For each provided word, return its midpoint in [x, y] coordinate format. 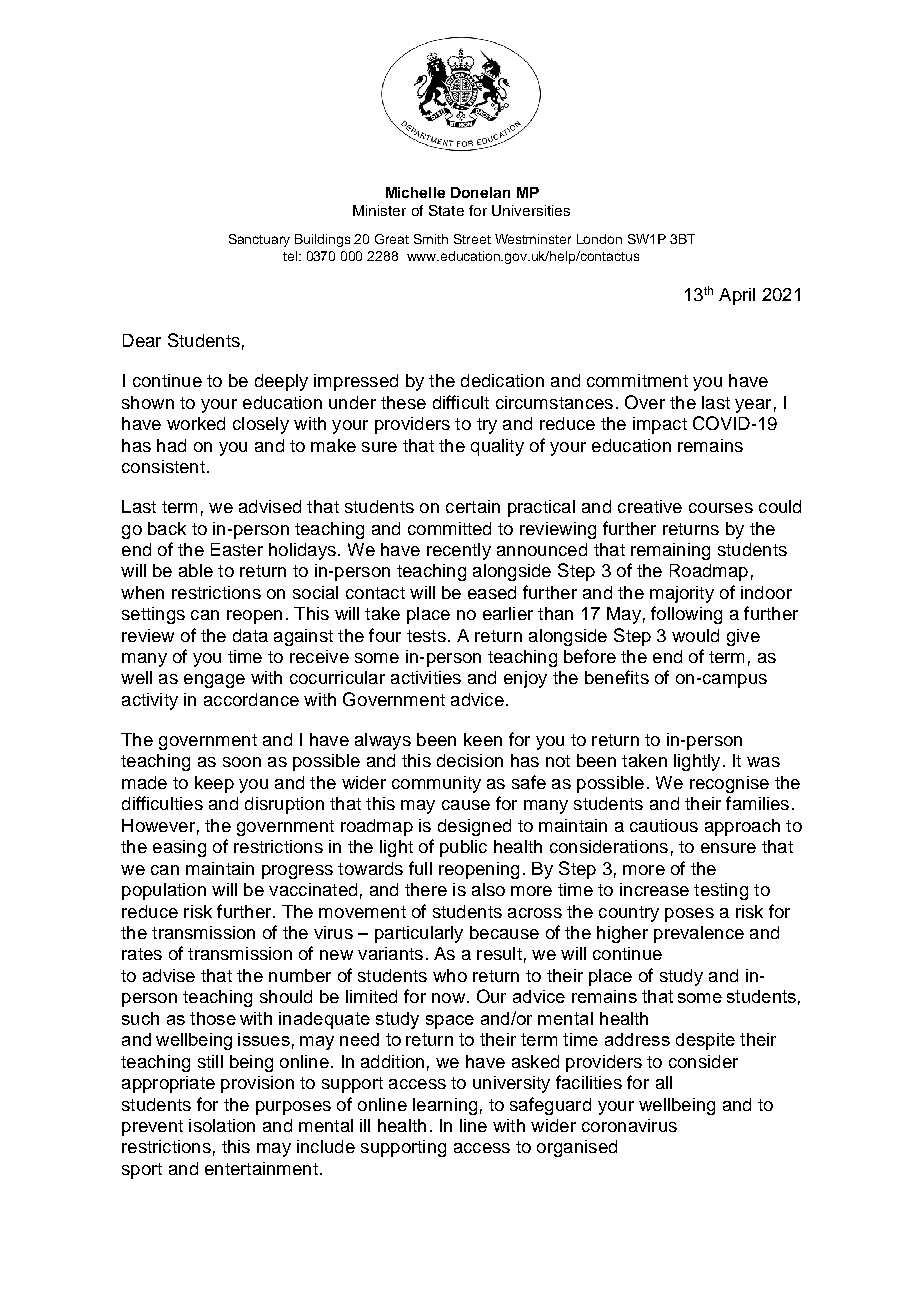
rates [142, 954]
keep [214, 784]
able [196, 570]
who [450, 975]
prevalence [699, 934]
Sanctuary [259, 240]
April [737, 296]
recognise [729, 784]
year [753, 406]
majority [682, 594]
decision [470, 760]
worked [196, 423]
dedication [502, 380]
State [446, 210]
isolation [222, 1125]
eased [492, 592]
